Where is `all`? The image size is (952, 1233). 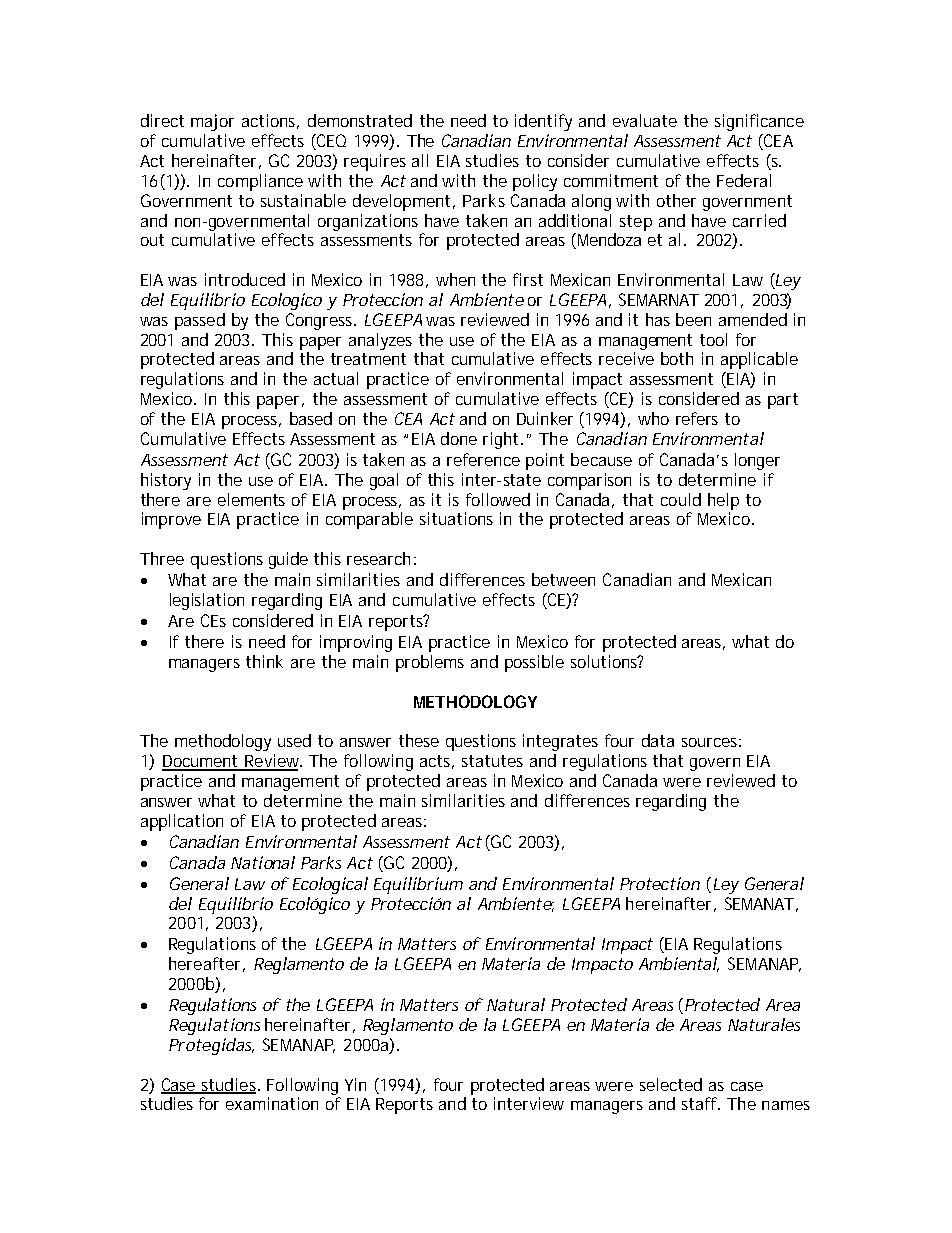 all is located at coordinates (420, 160).
